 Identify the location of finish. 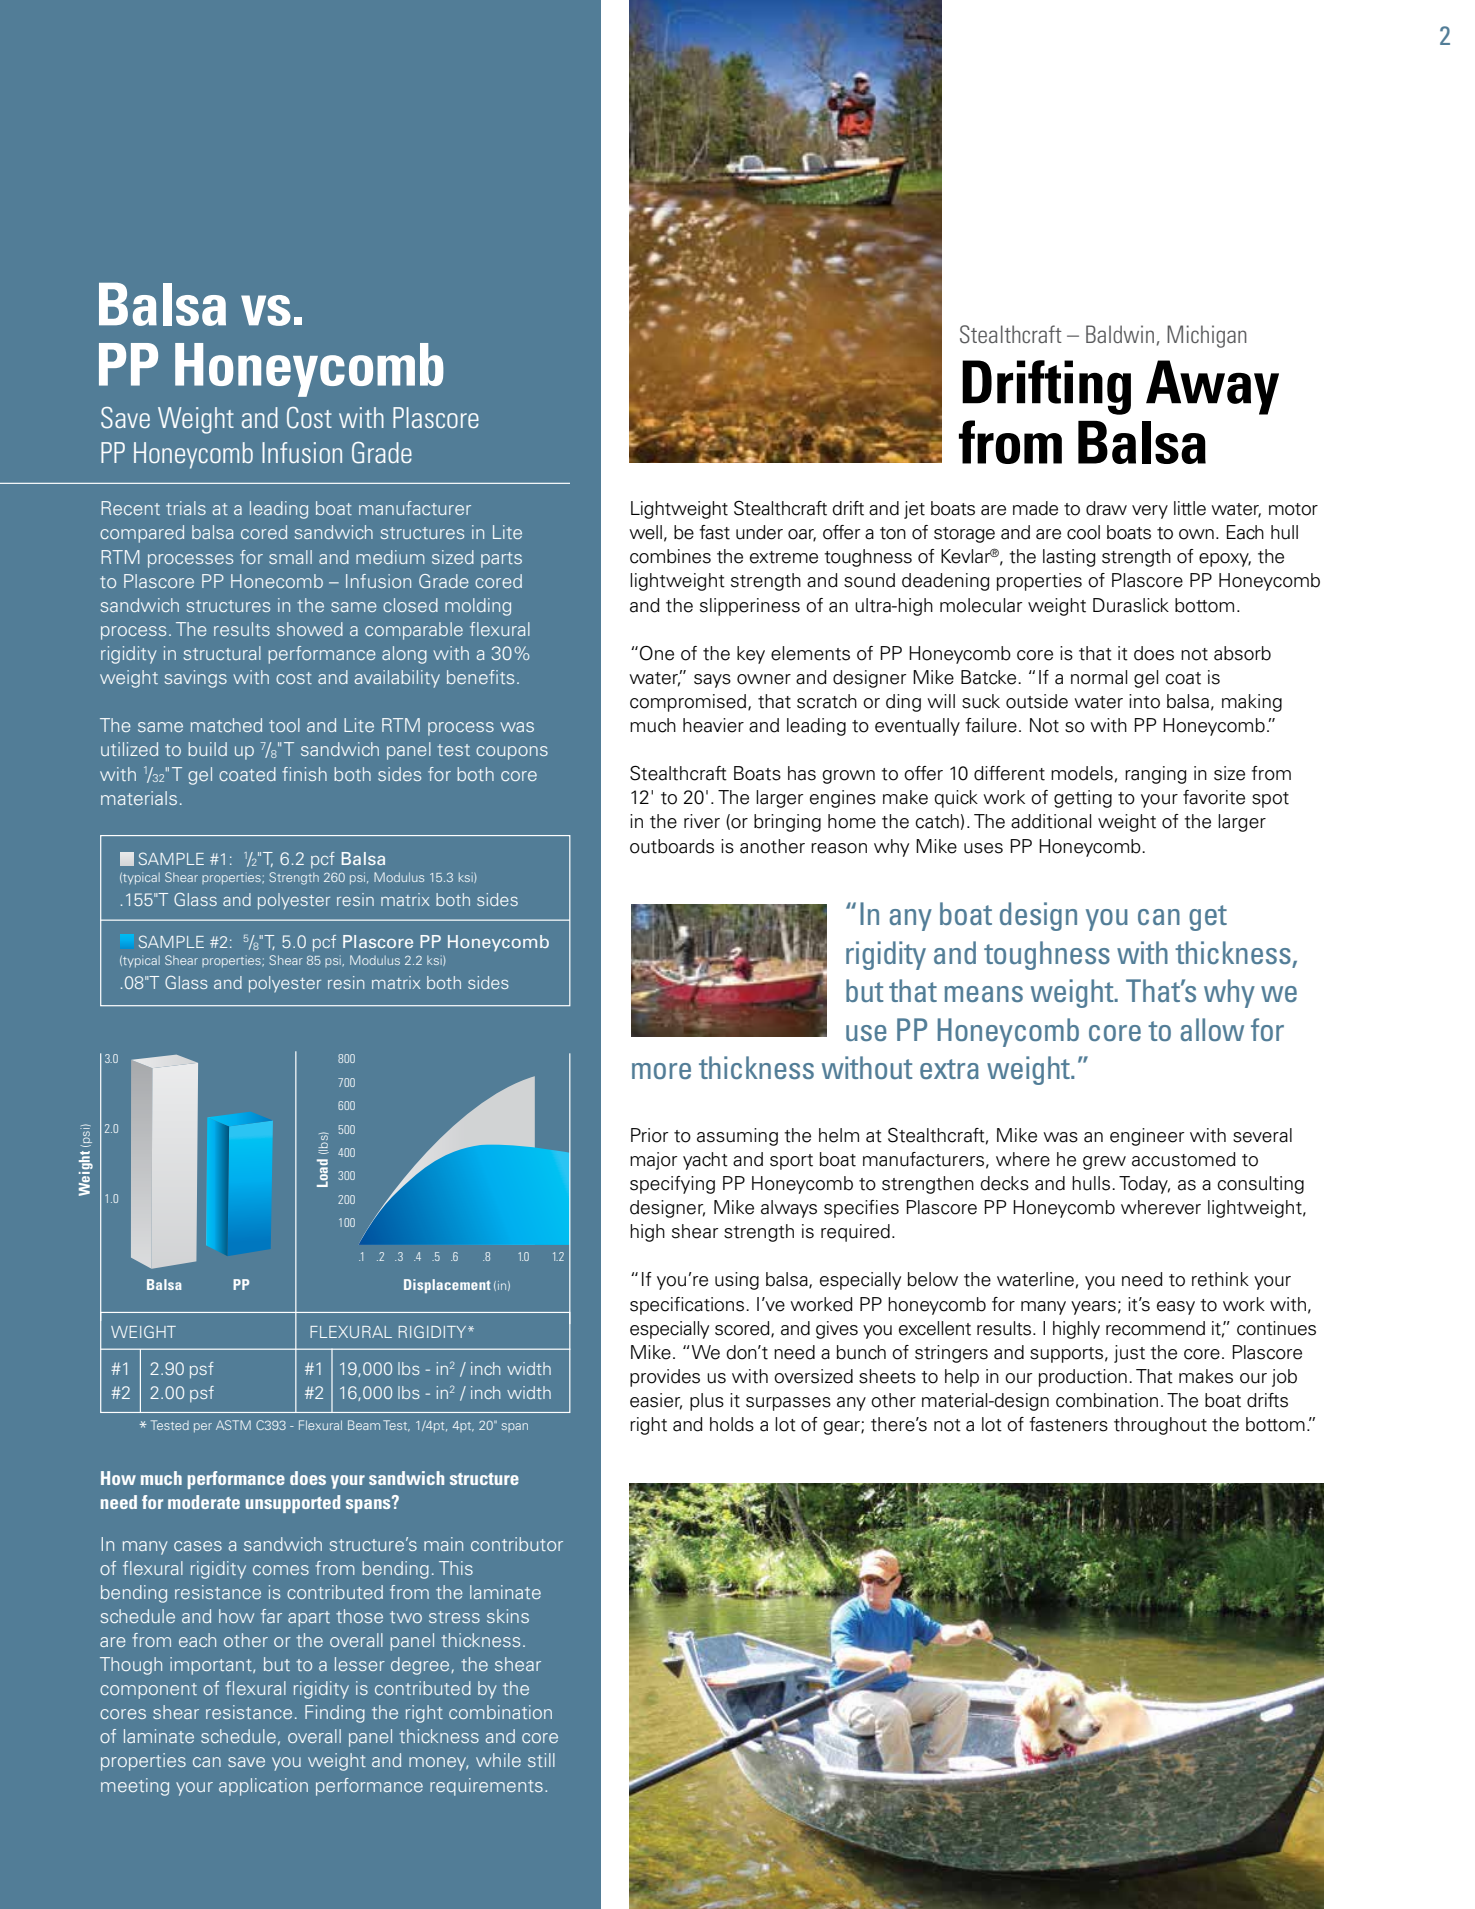
(304, 774).
